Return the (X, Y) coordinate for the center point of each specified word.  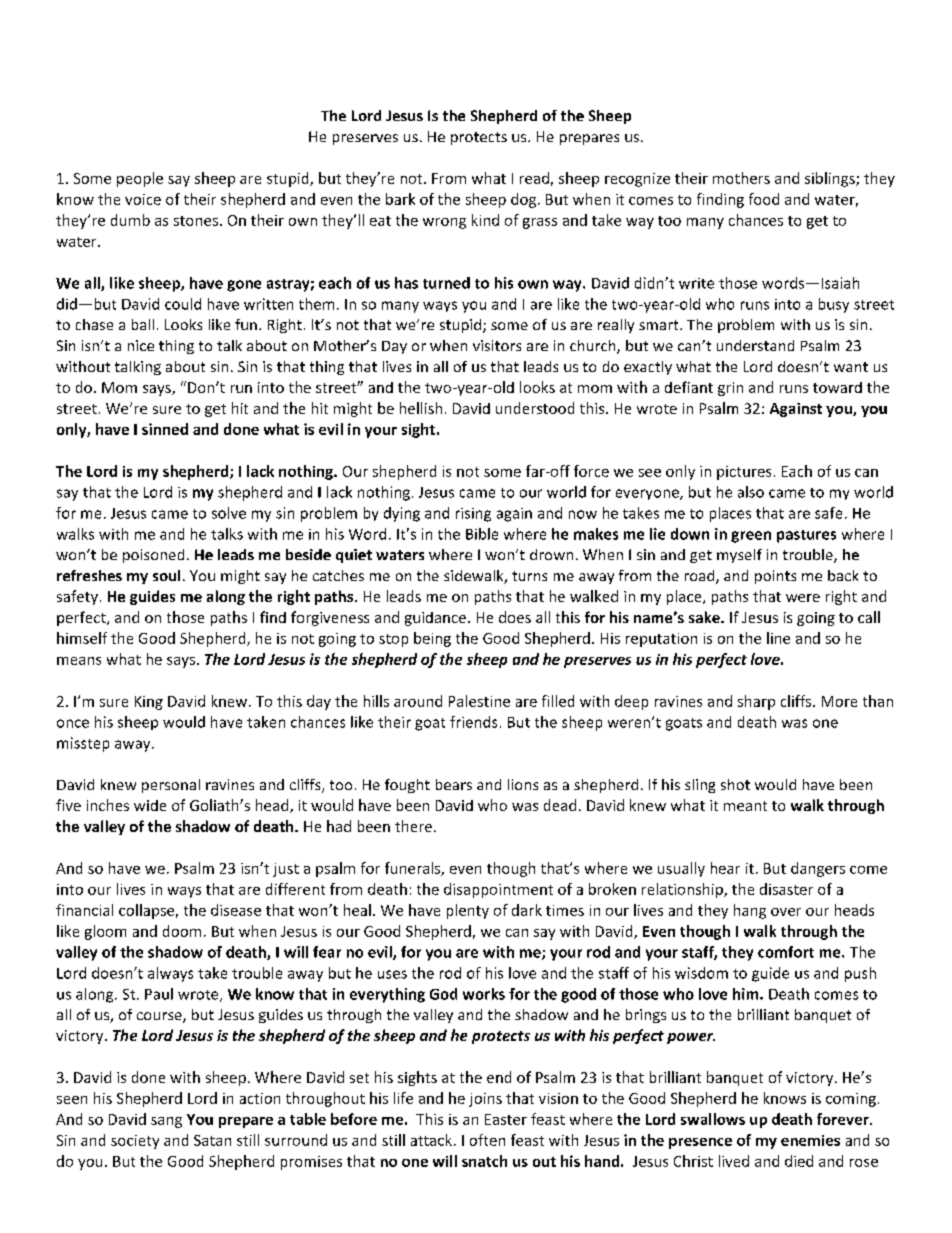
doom (182, 931)
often (487, 1140)
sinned (165, 429)
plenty (468, 911)
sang (166, 1122)
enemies (810, 1140)
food (764, 199)
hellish (421, 408)
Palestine (479, 701)
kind (485, 220)
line (778, 638)
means (79, 661)
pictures (744, 473)
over (786, 912)
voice (143, 199)
